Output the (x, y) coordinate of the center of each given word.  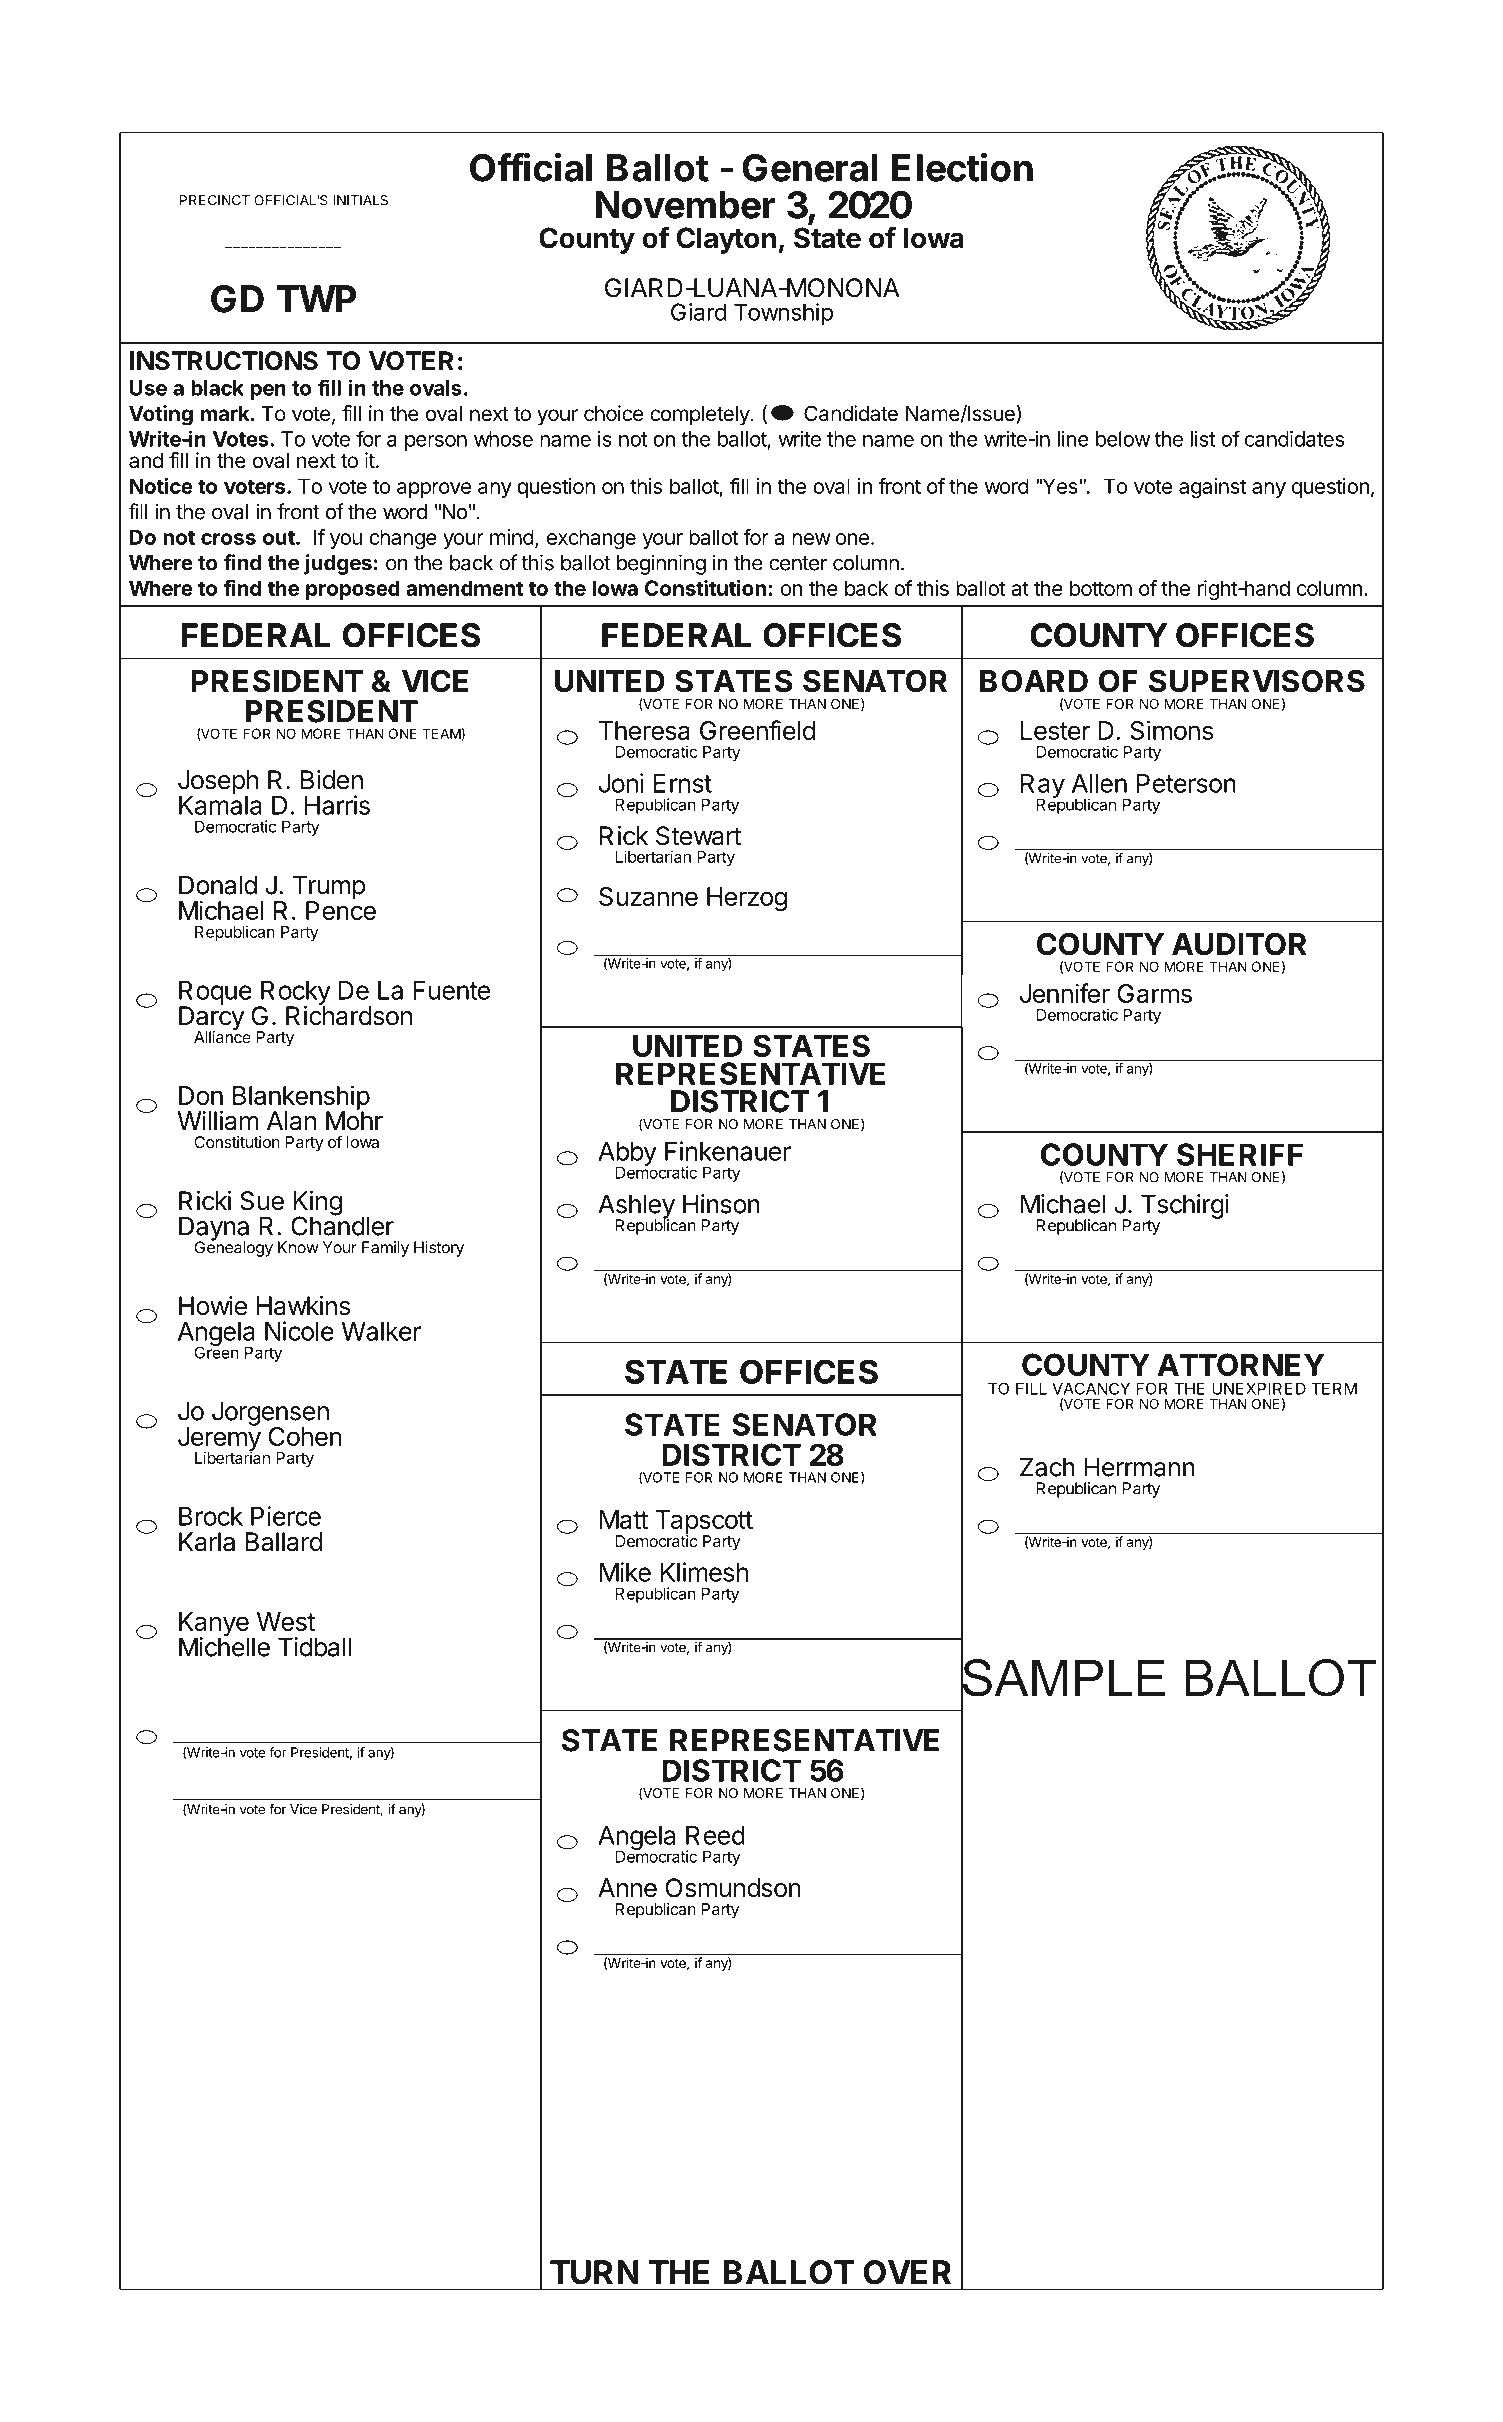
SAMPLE (1063, 1677)
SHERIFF (1240, 1154)
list (1203, 439)
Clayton (726, 240)
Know (298, 1247)
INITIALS (360, 200)
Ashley (636, 1207)
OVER (907, 2272)
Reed (715, 1835)
